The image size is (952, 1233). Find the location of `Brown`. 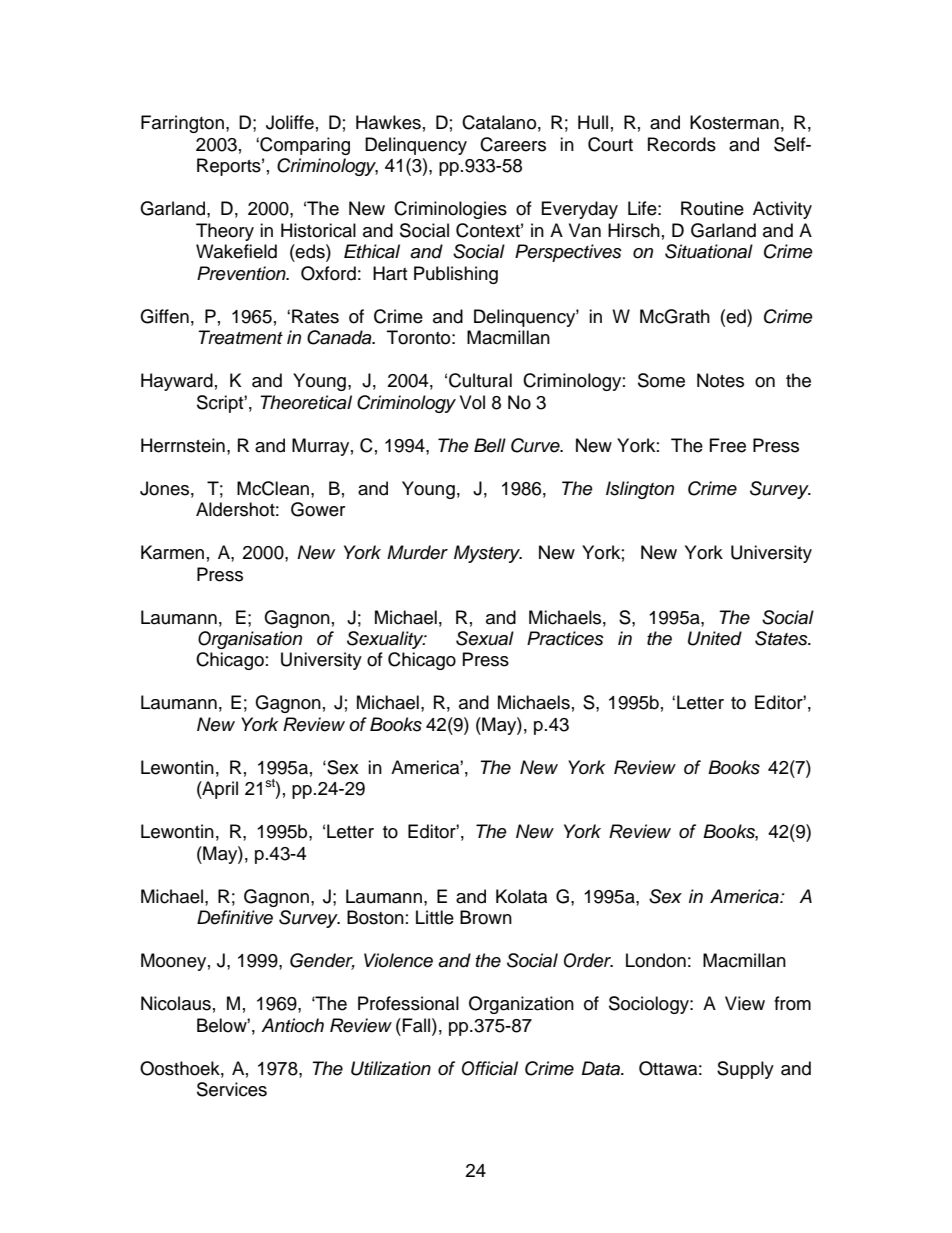

Brown is located at coordinates (486, 917).
